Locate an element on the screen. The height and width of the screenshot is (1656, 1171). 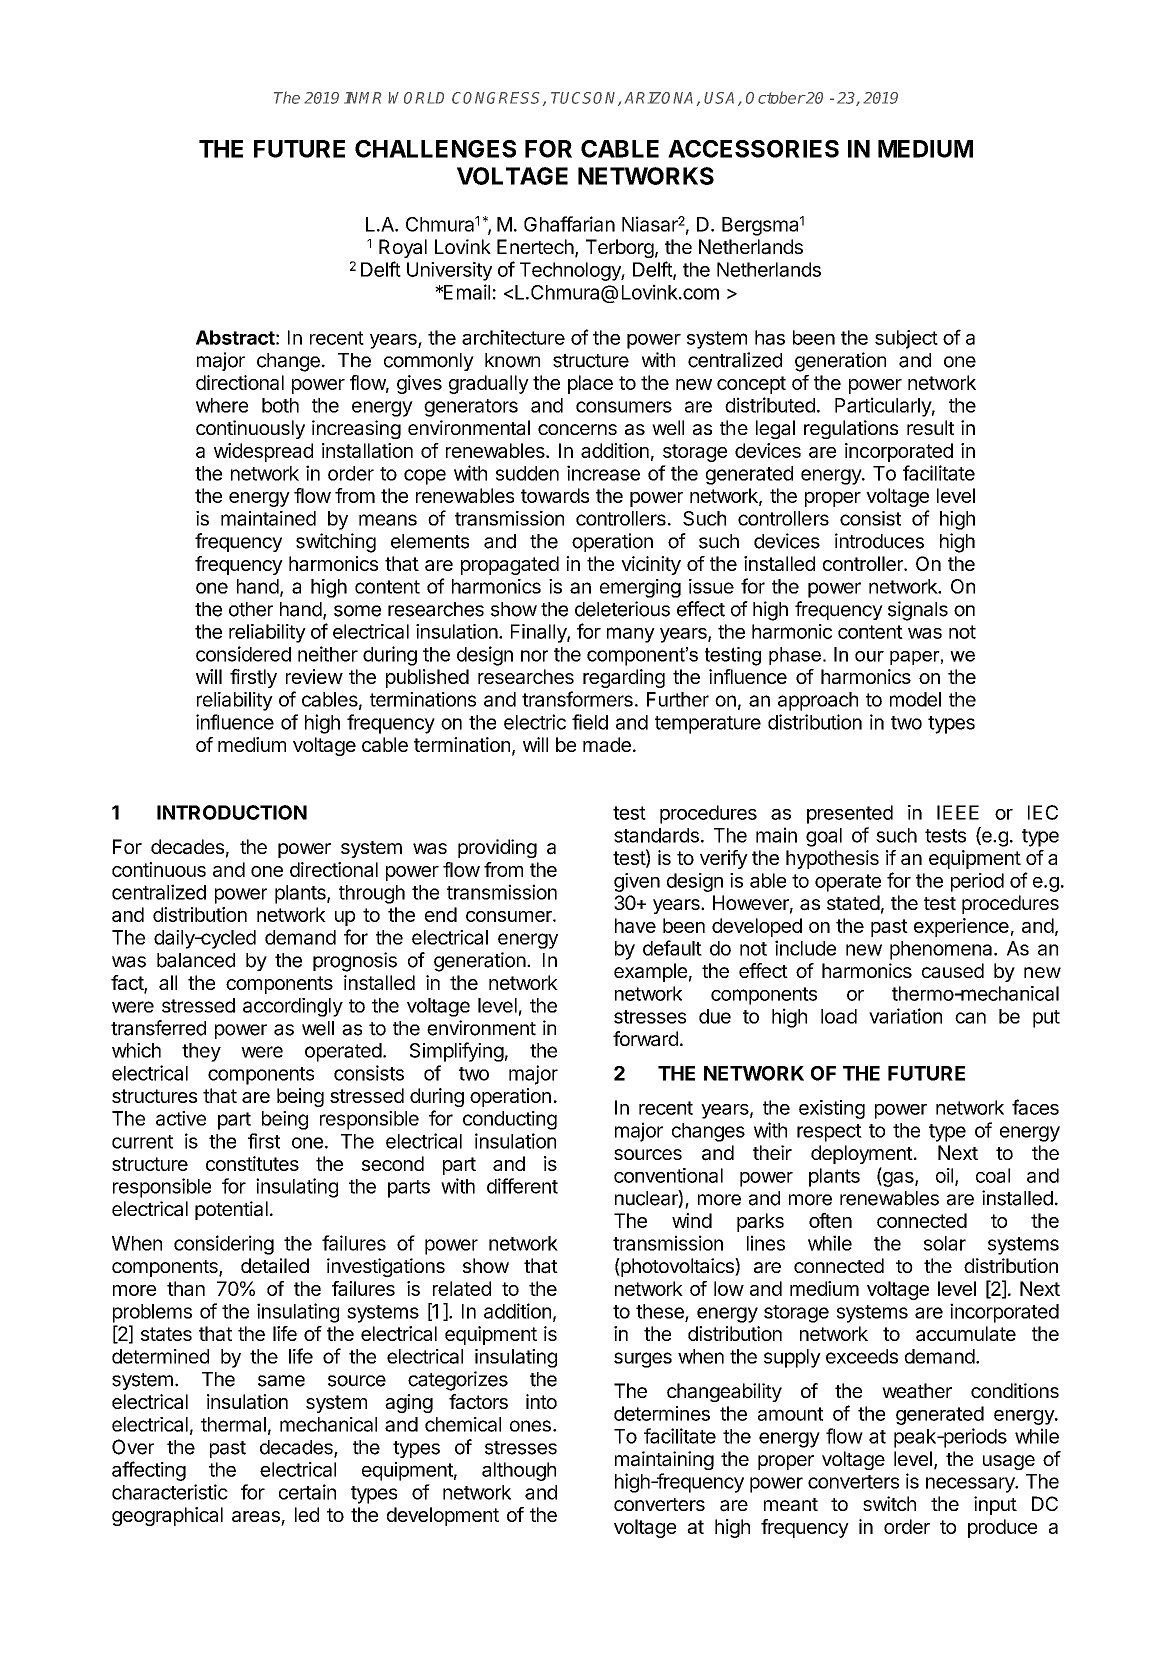
ACCESSORIES is located at coordinates (753, 149).
